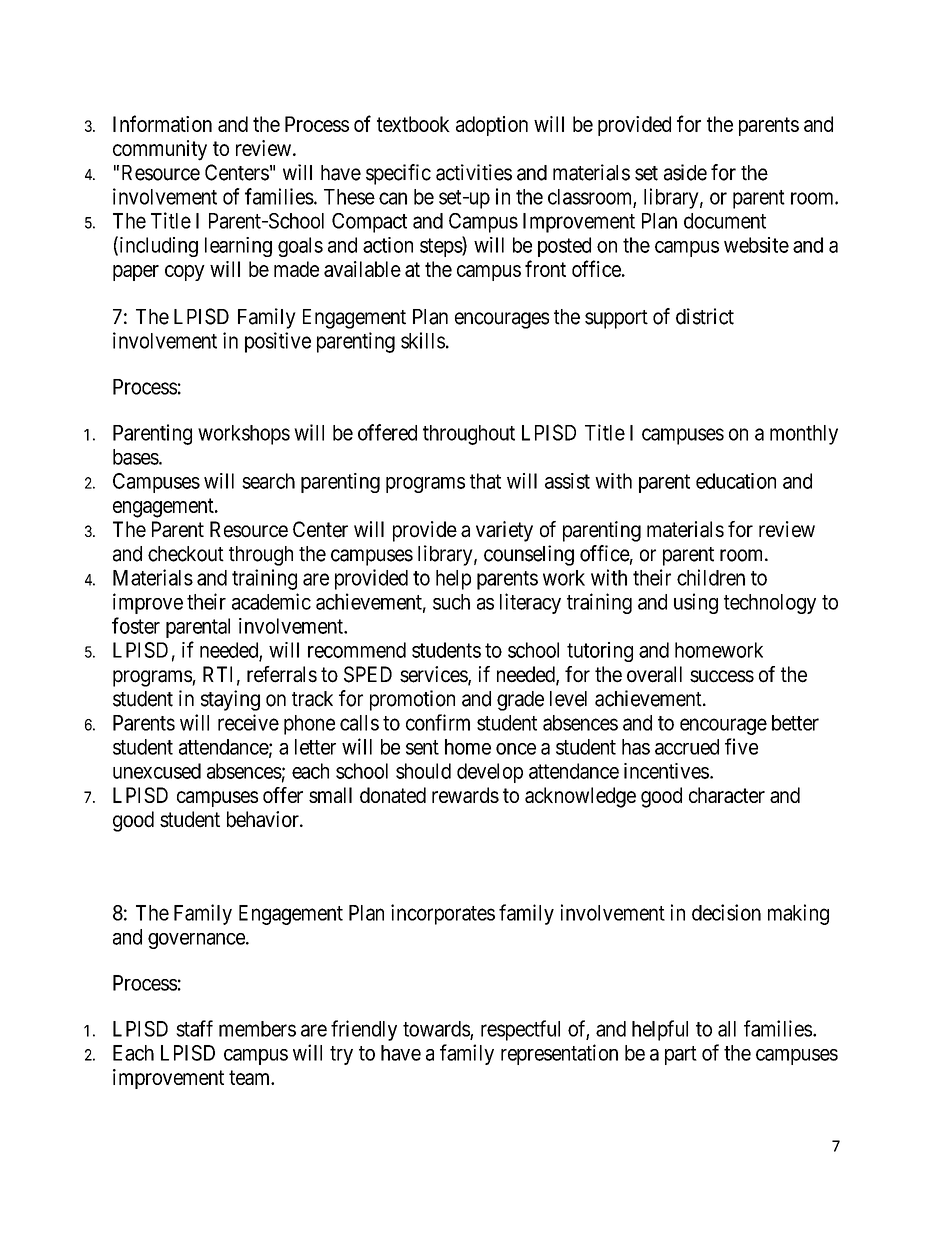 This document has height=1233, width=952. I want to click on aside, so click(685, 172).
